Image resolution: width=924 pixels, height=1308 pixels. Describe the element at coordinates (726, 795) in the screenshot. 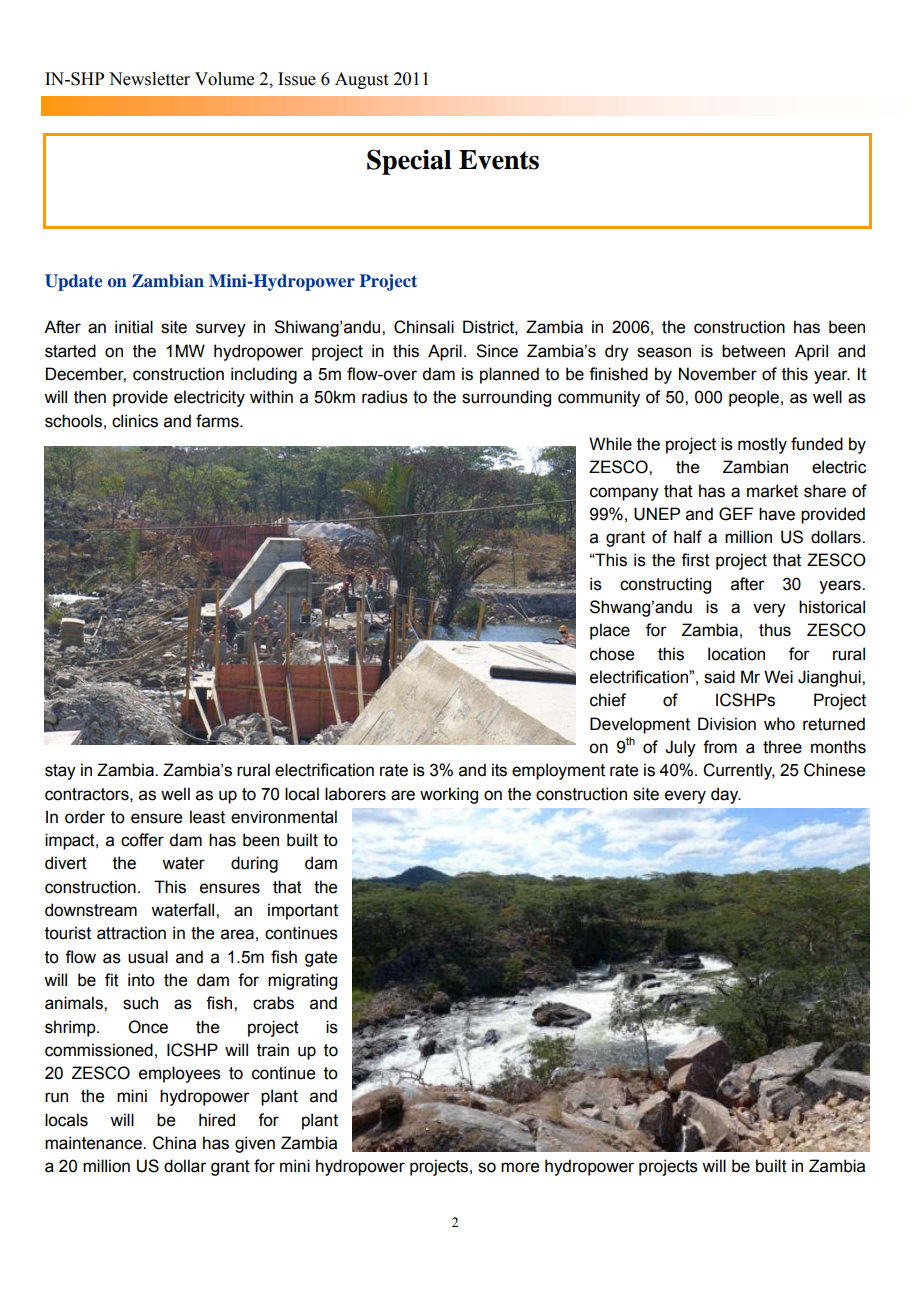

I see `day` at that location.
